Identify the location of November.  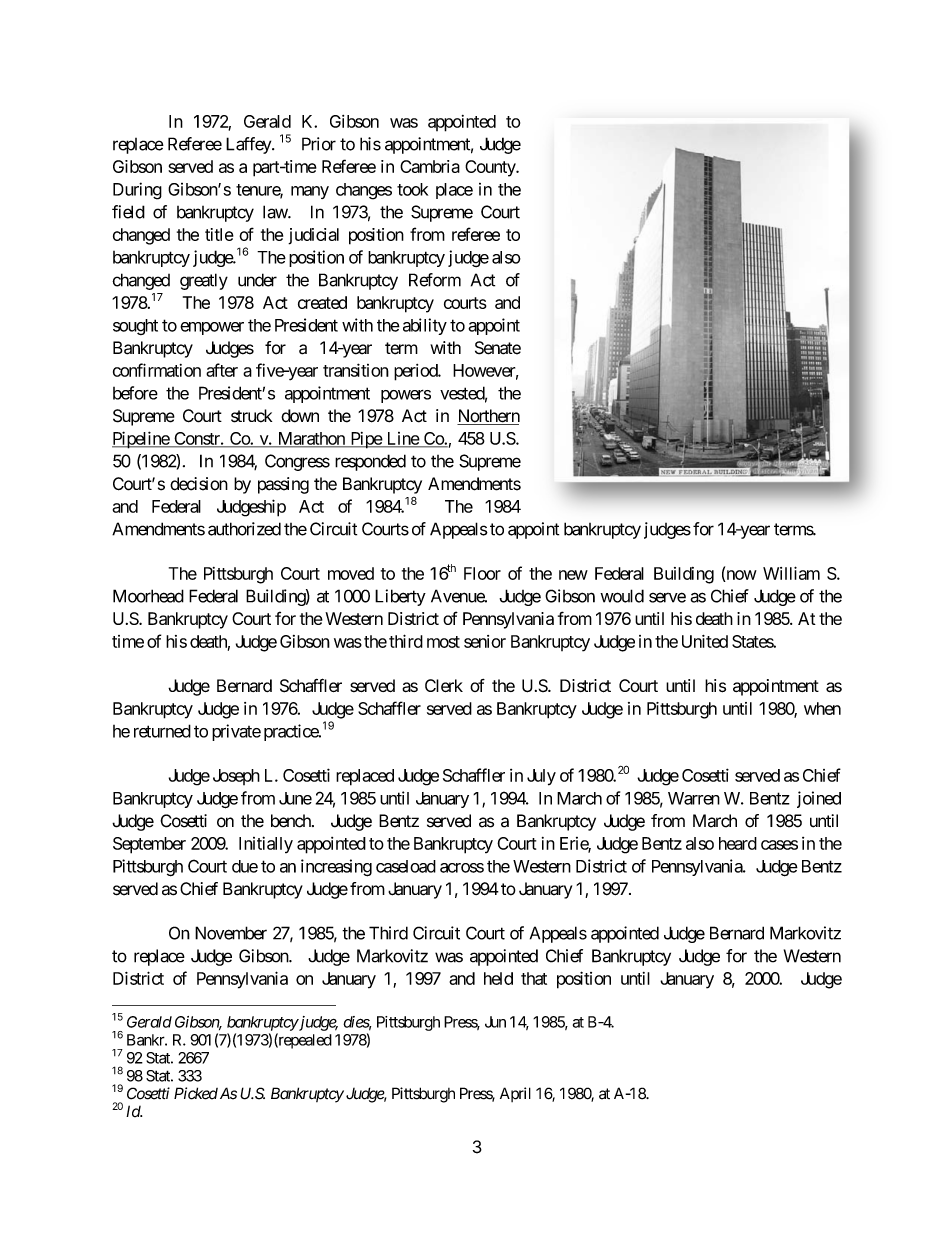
(231, 933).
